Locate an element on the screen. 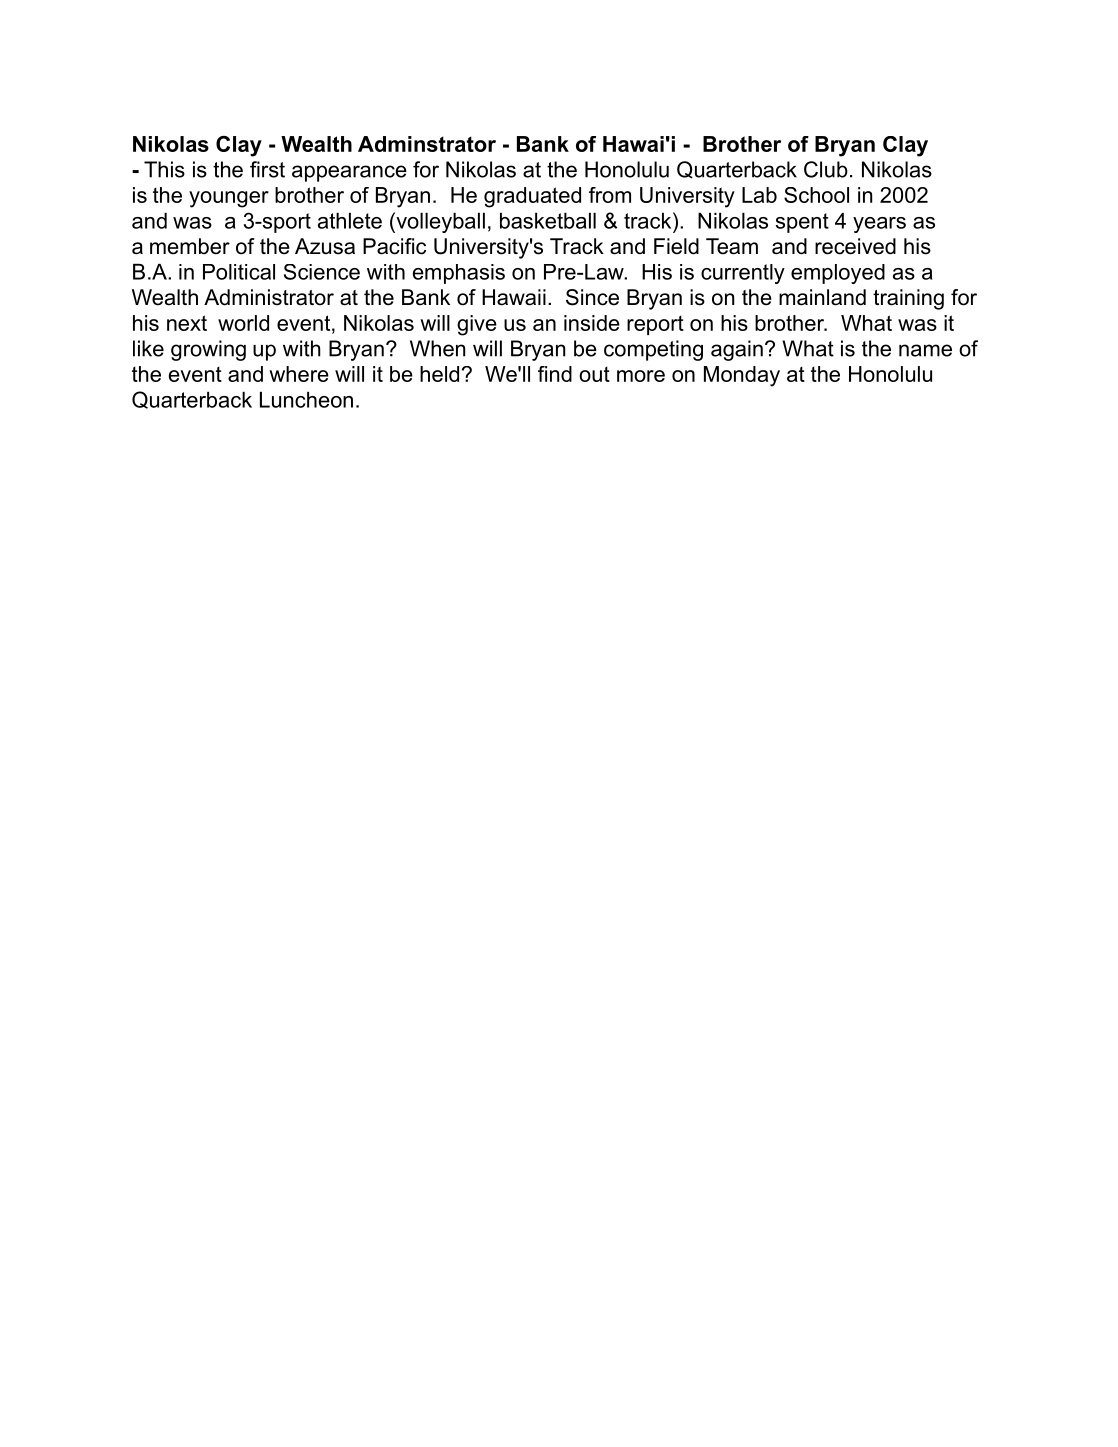 This screenshot has height=1447, width=1118. Club is located at coordinates (826, 169).
